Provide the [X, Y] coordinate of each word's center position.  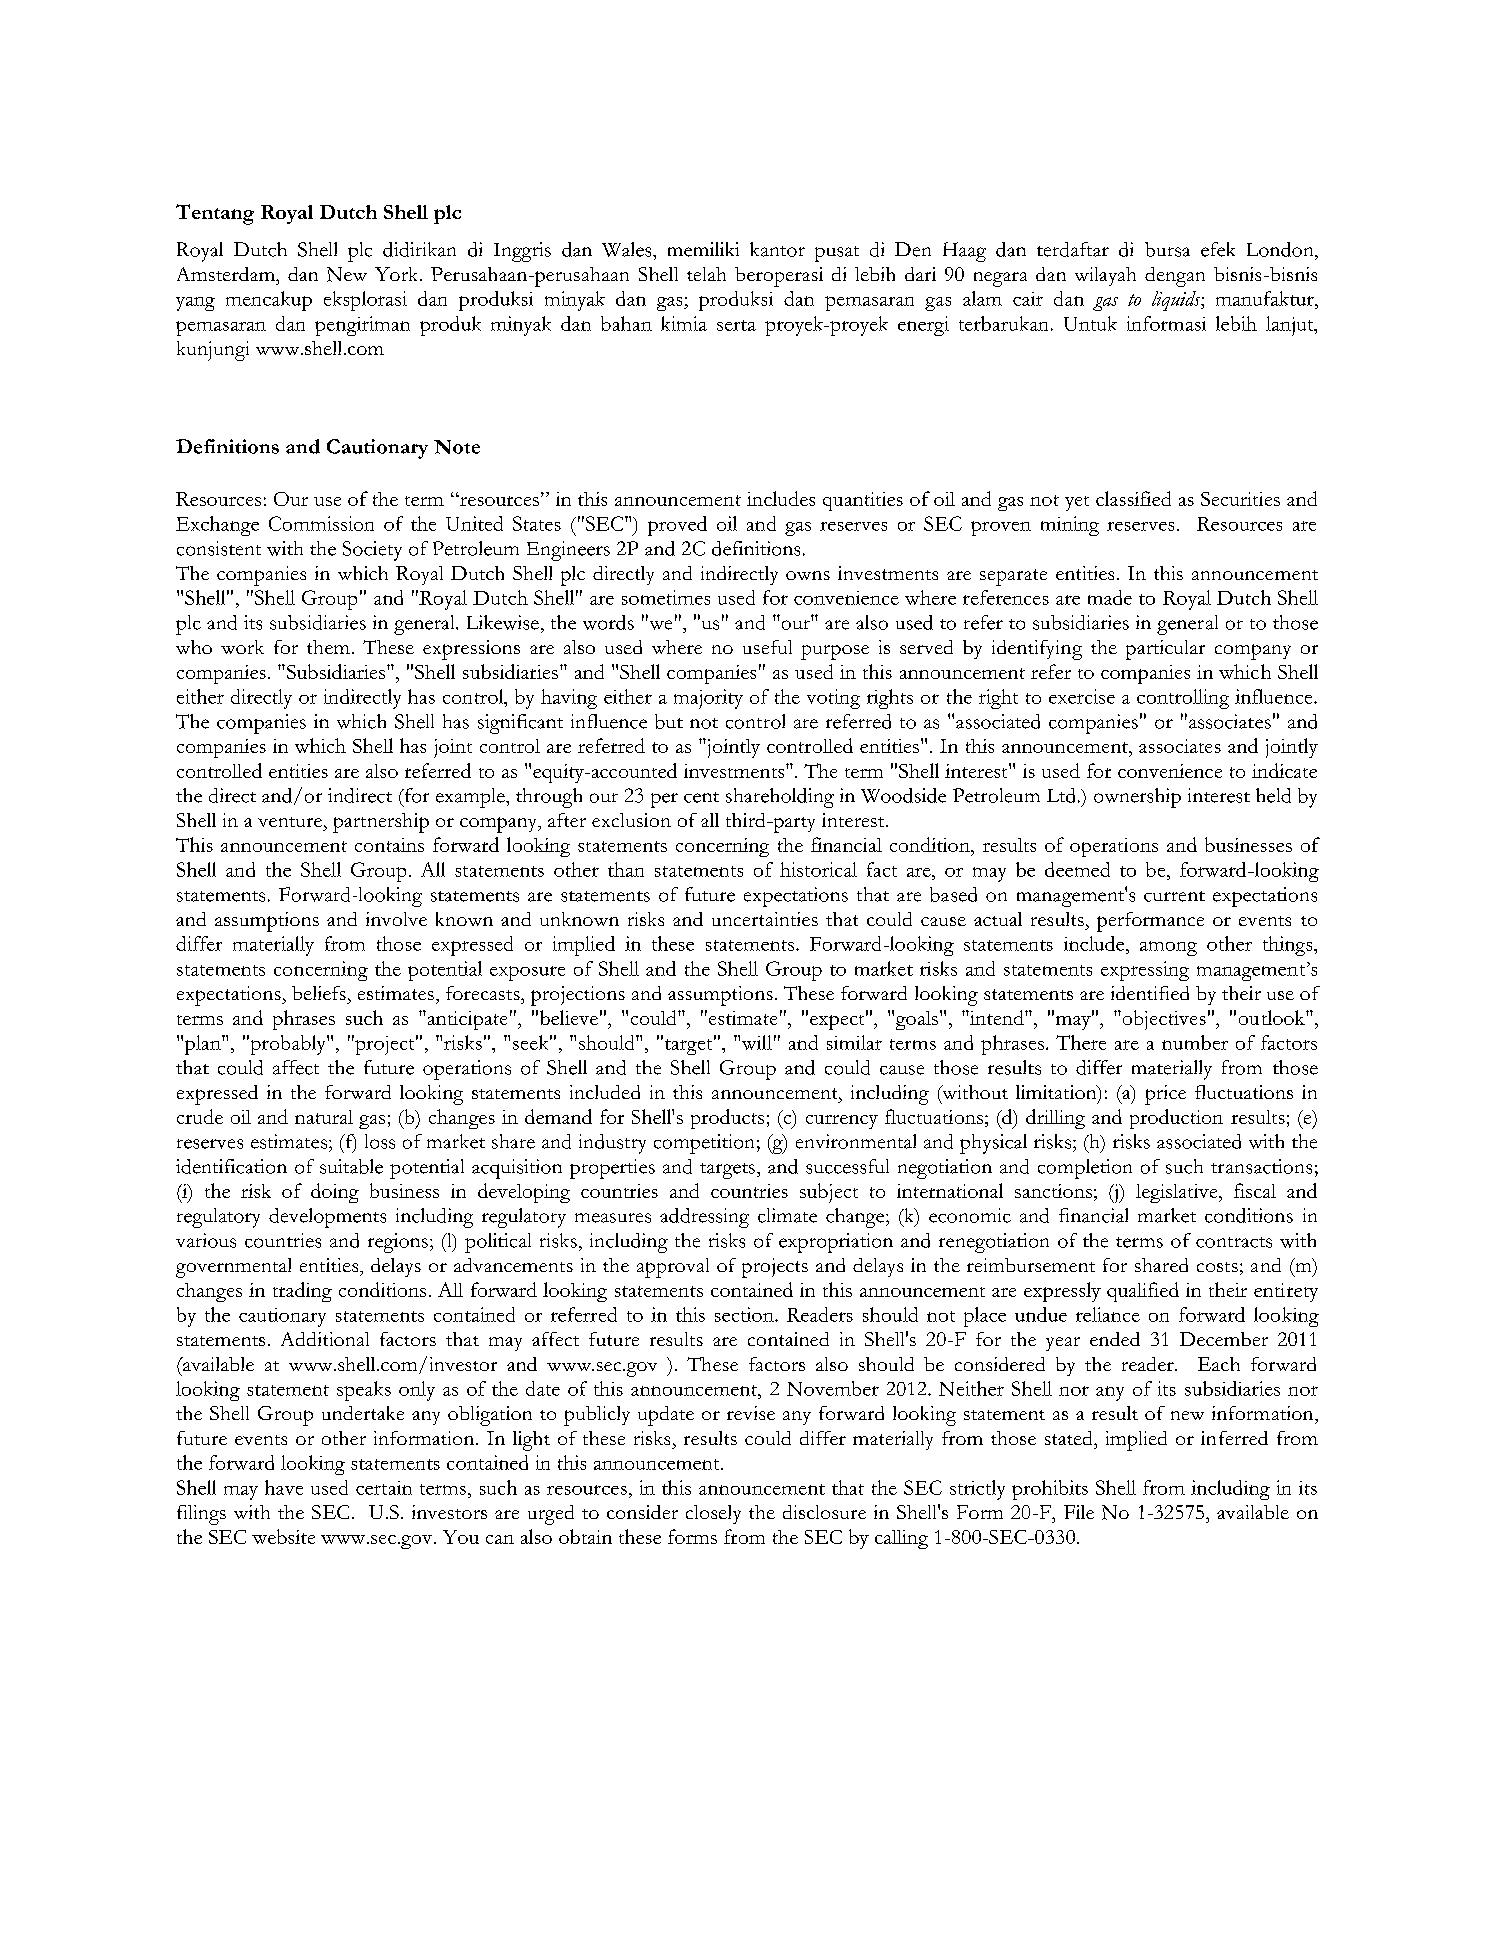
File [1079, 1512]
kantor [777, 249]
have [284, 1487]
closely [713, 1514]
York [398, 274]
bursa [1167, 249]
